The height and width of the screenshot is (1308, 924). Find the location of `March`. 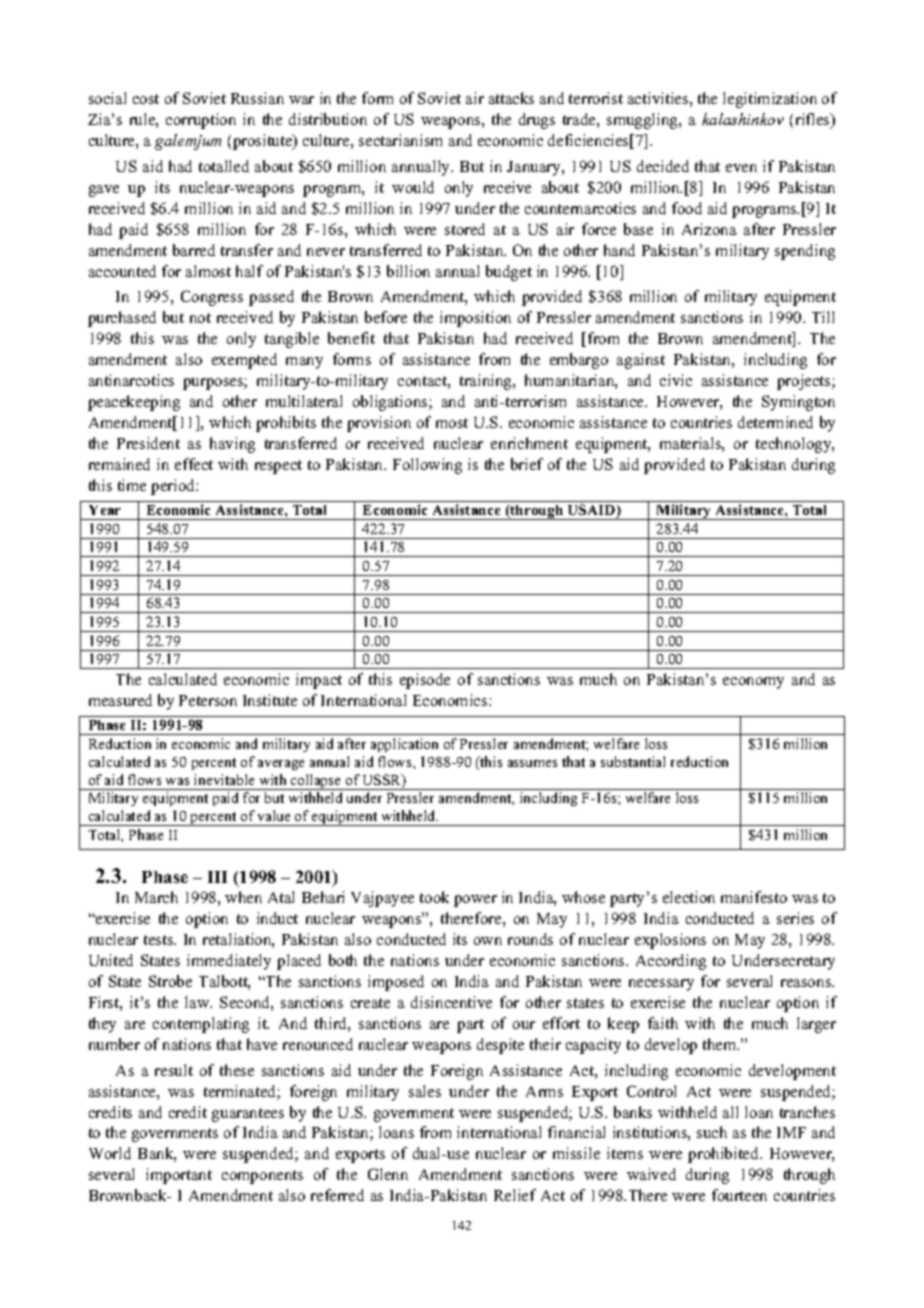

March is located at coordinates (156, 897).
